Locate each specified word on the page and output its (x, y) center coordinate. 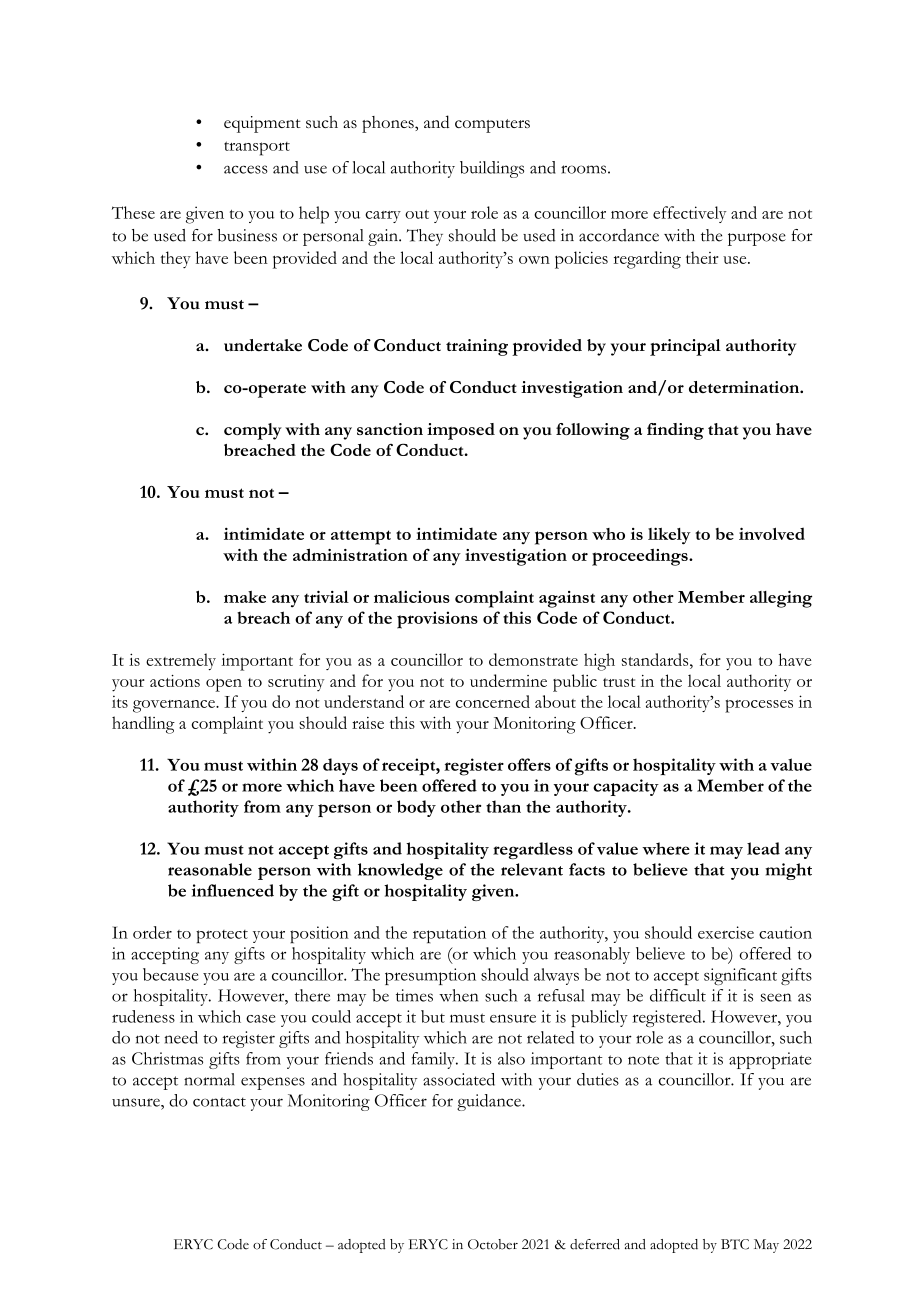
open (224, 685)
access (246, 169)
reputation (449, 934)
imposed (461, 431)
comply (253, 431)
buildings (492, 169)
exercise (726, 932)
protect (222, 936)
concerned (493, 701)
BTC (735, 1244)
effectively (690, 214)
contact (219, 1102)
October (493, 1244)
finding (675, 431)
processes (759, 706)
